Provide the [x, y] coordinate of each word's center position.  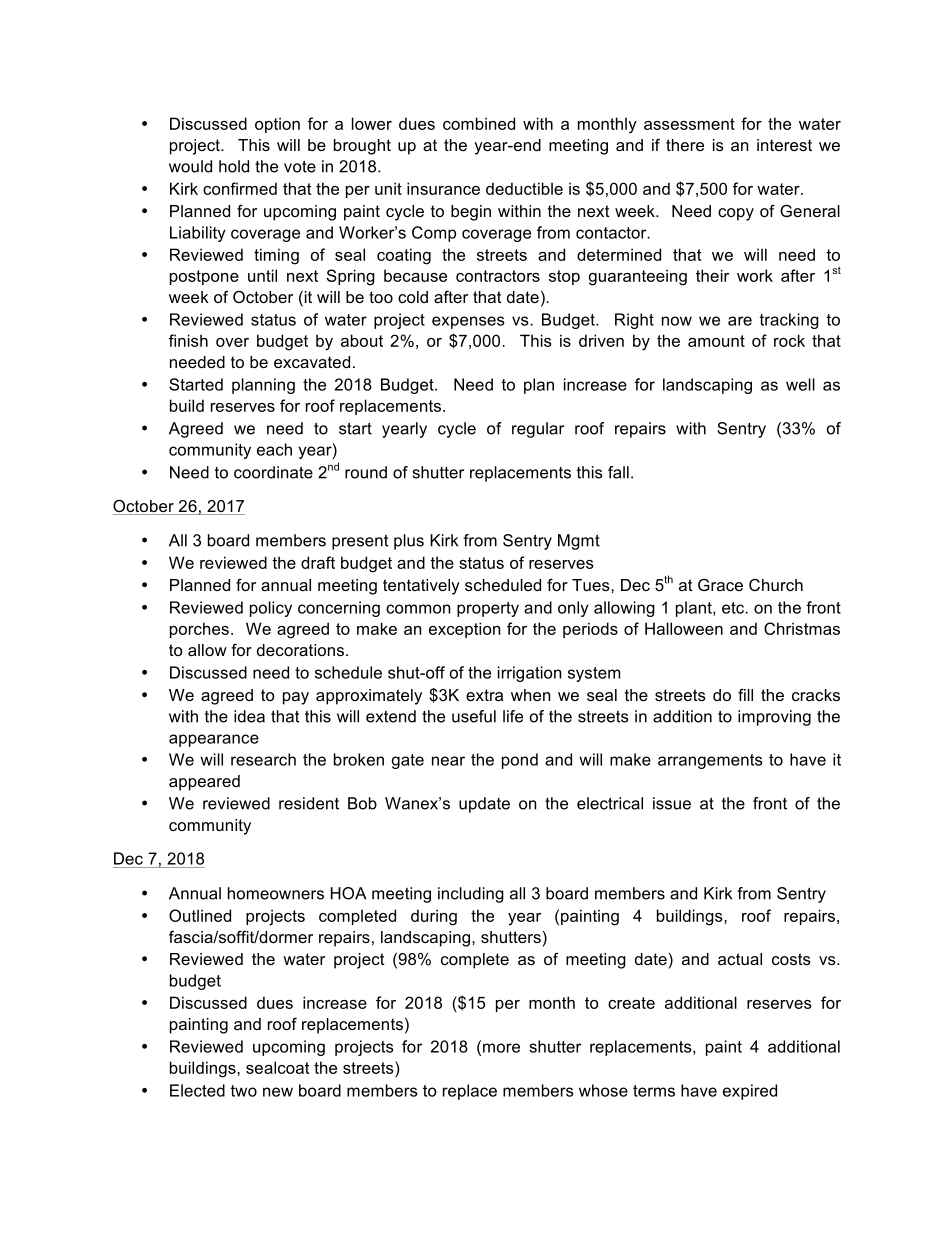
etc [734, 608]
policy [271, 609]
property [488, 609]
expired [750, 1092]
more [501, 1048]
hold [234, 166]
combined [479, 123]
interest [784, 145]
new [278, 1092]
